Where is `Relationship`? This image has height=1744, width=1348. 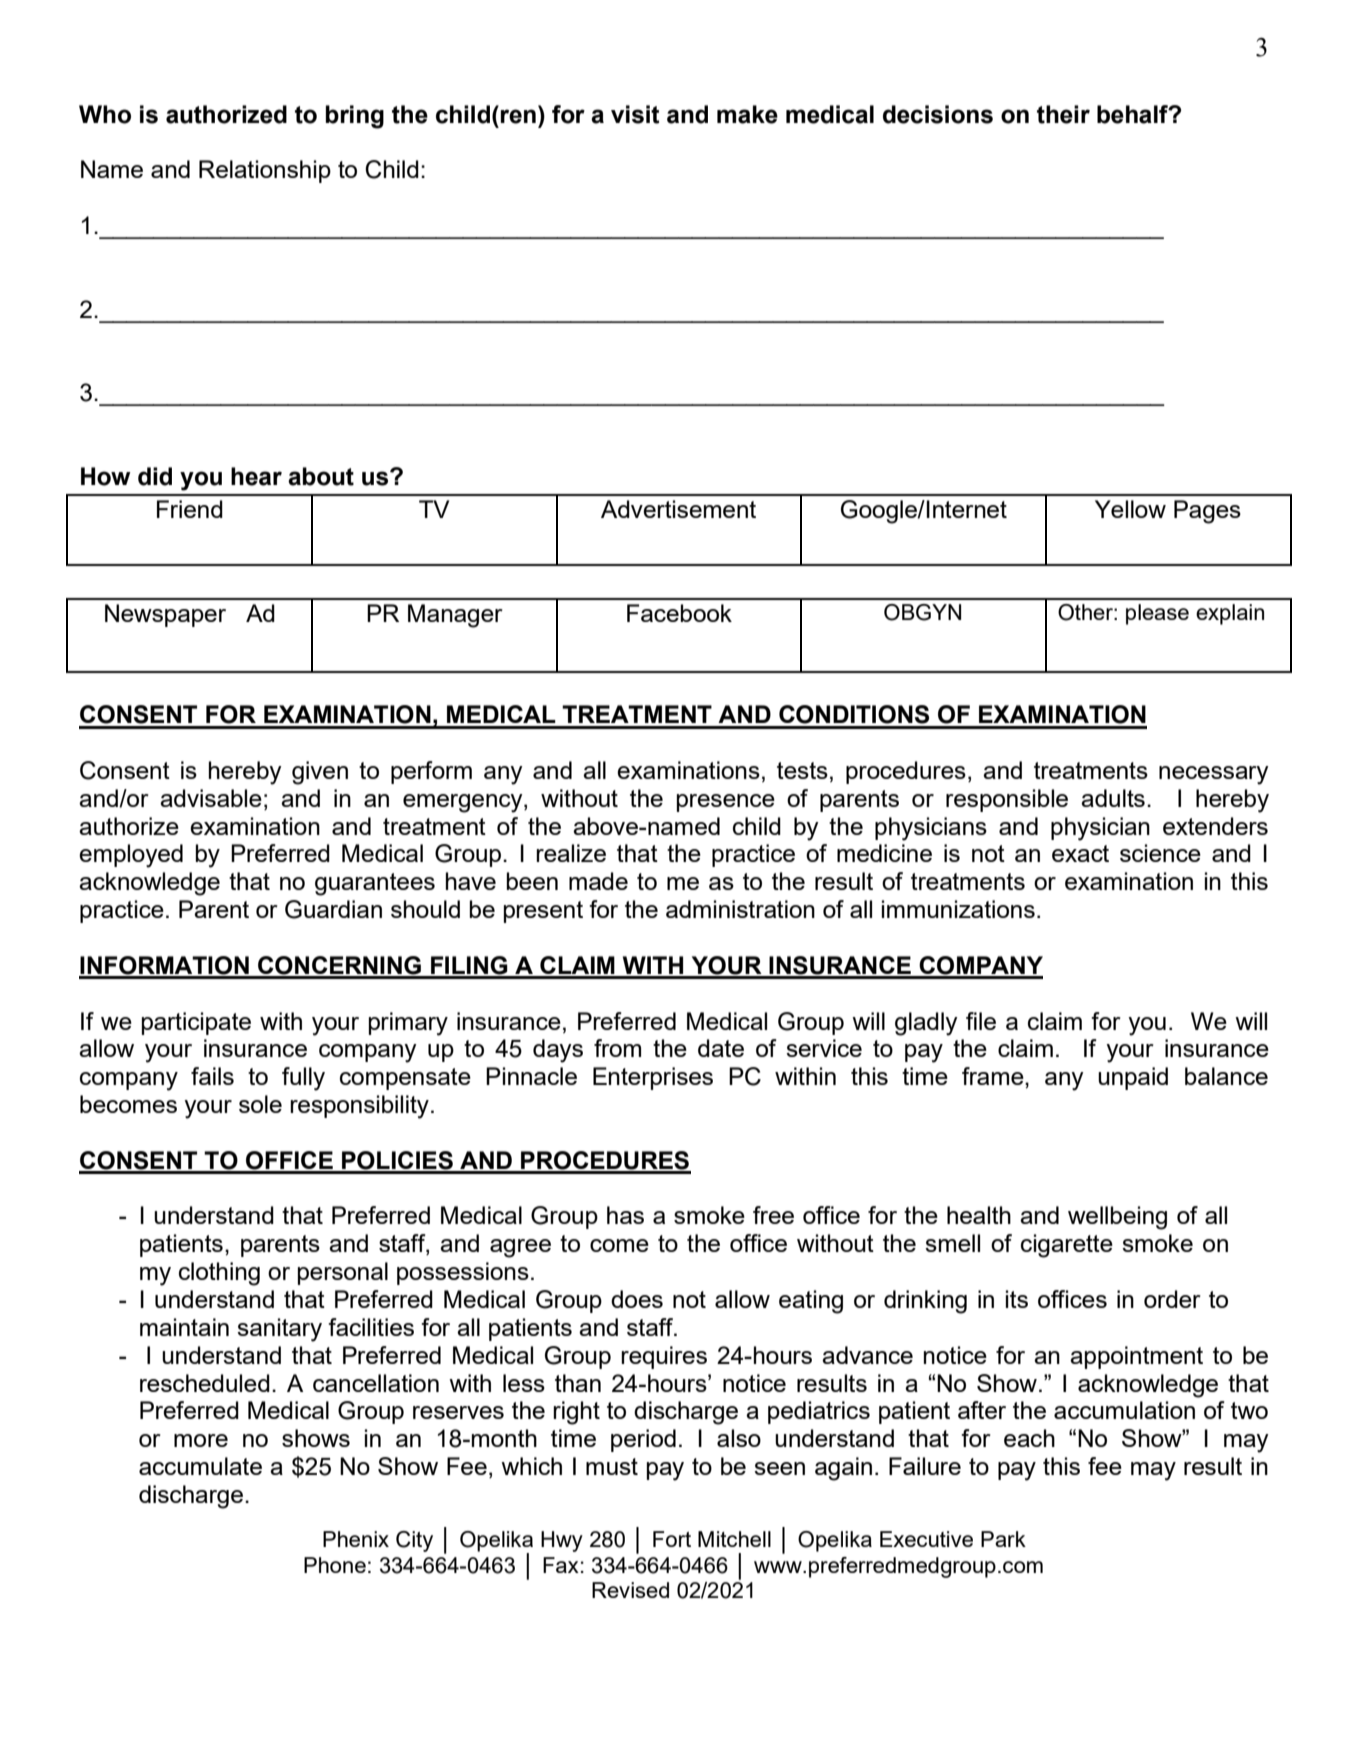 Relationship is located at coordinates (265, 171).
